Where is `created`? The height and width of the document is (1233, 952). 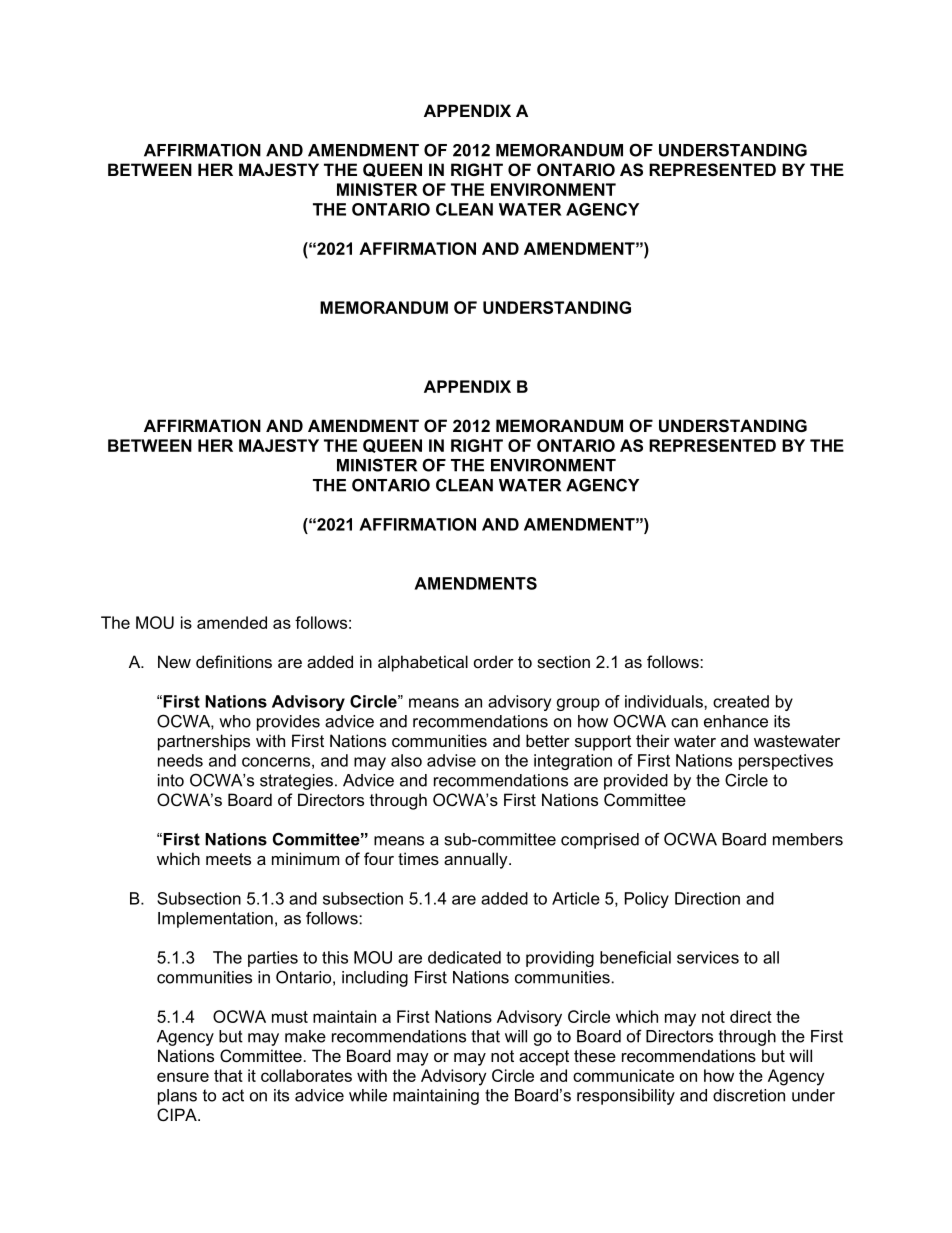 created is located at coordinates (741, 701).
